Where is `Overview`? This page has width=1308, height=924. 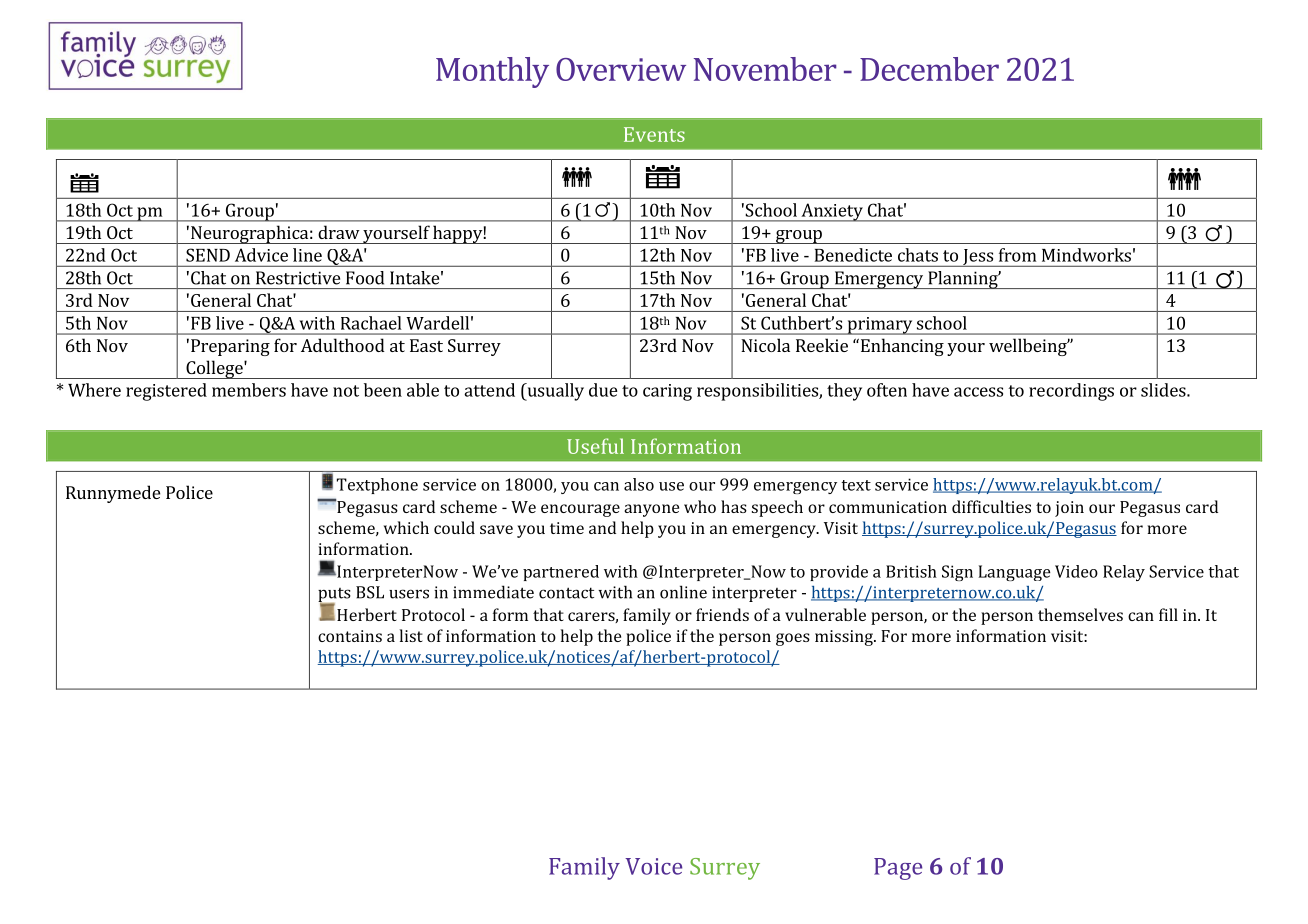
Overview is located at coordinates (621, 69).
